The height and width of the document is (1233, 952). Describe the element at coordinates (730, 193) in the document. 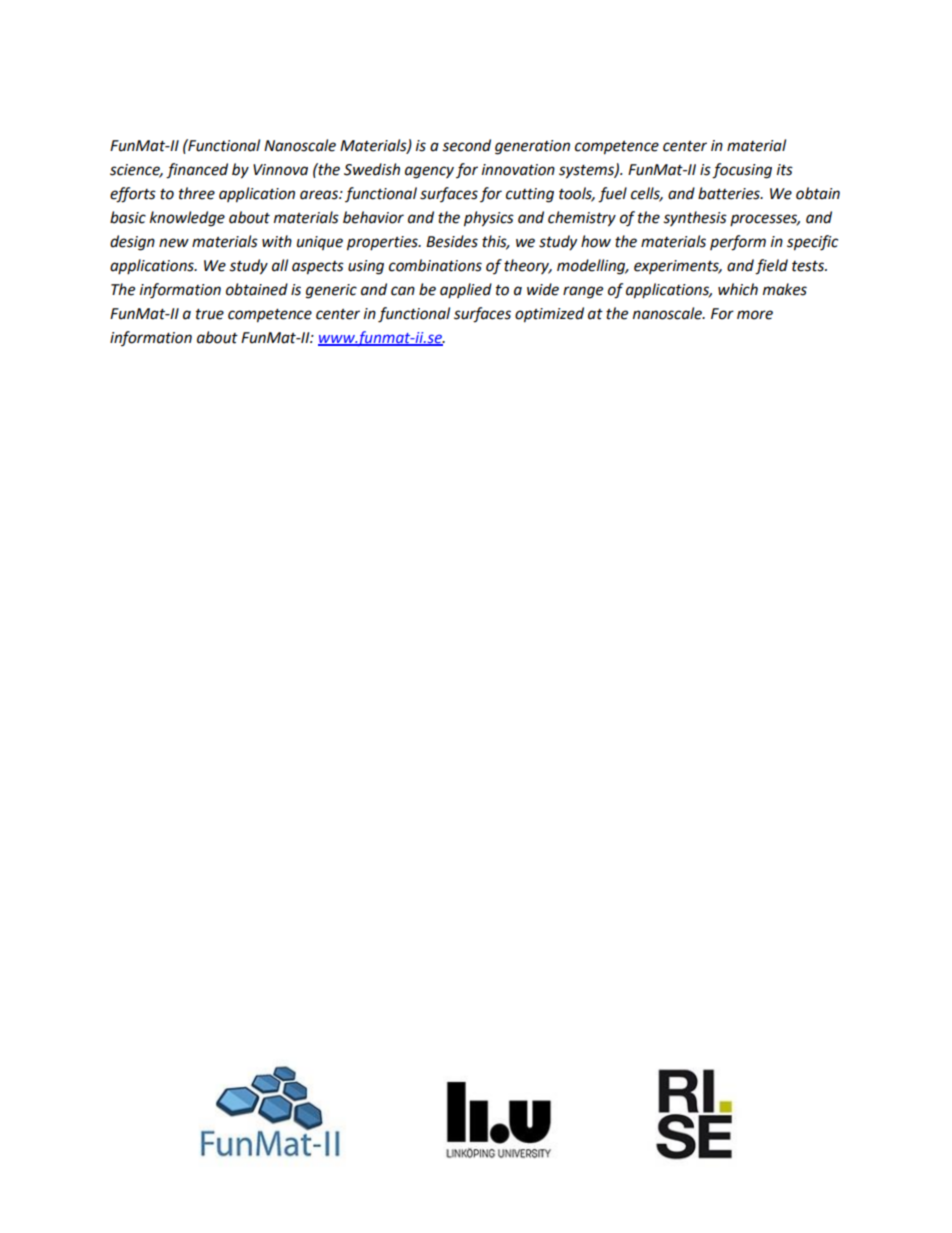

I see `batteries` at that location.
